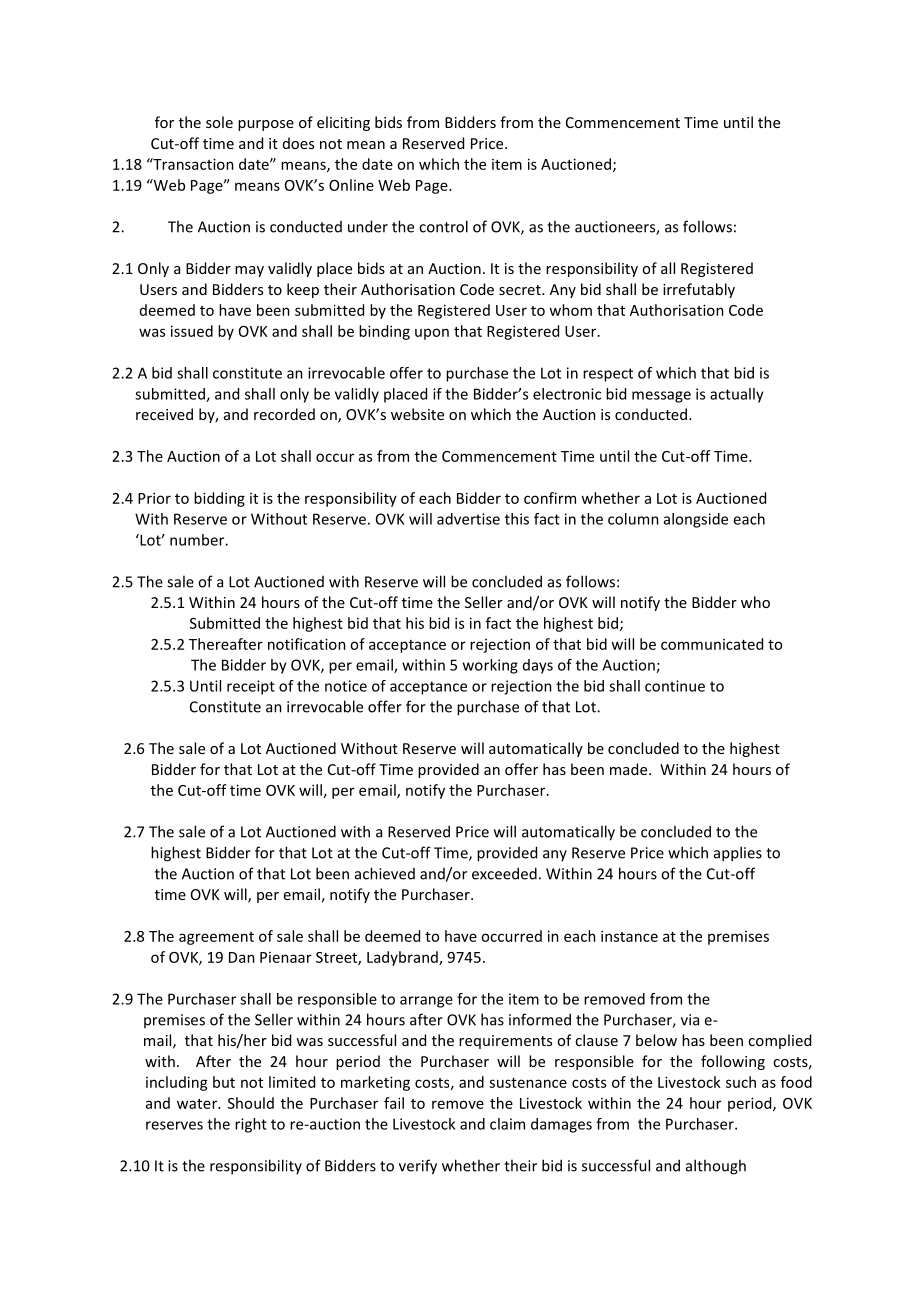  Describe the element at coordinates (699, 290) in the document. I see `irrefutably` at that location.
